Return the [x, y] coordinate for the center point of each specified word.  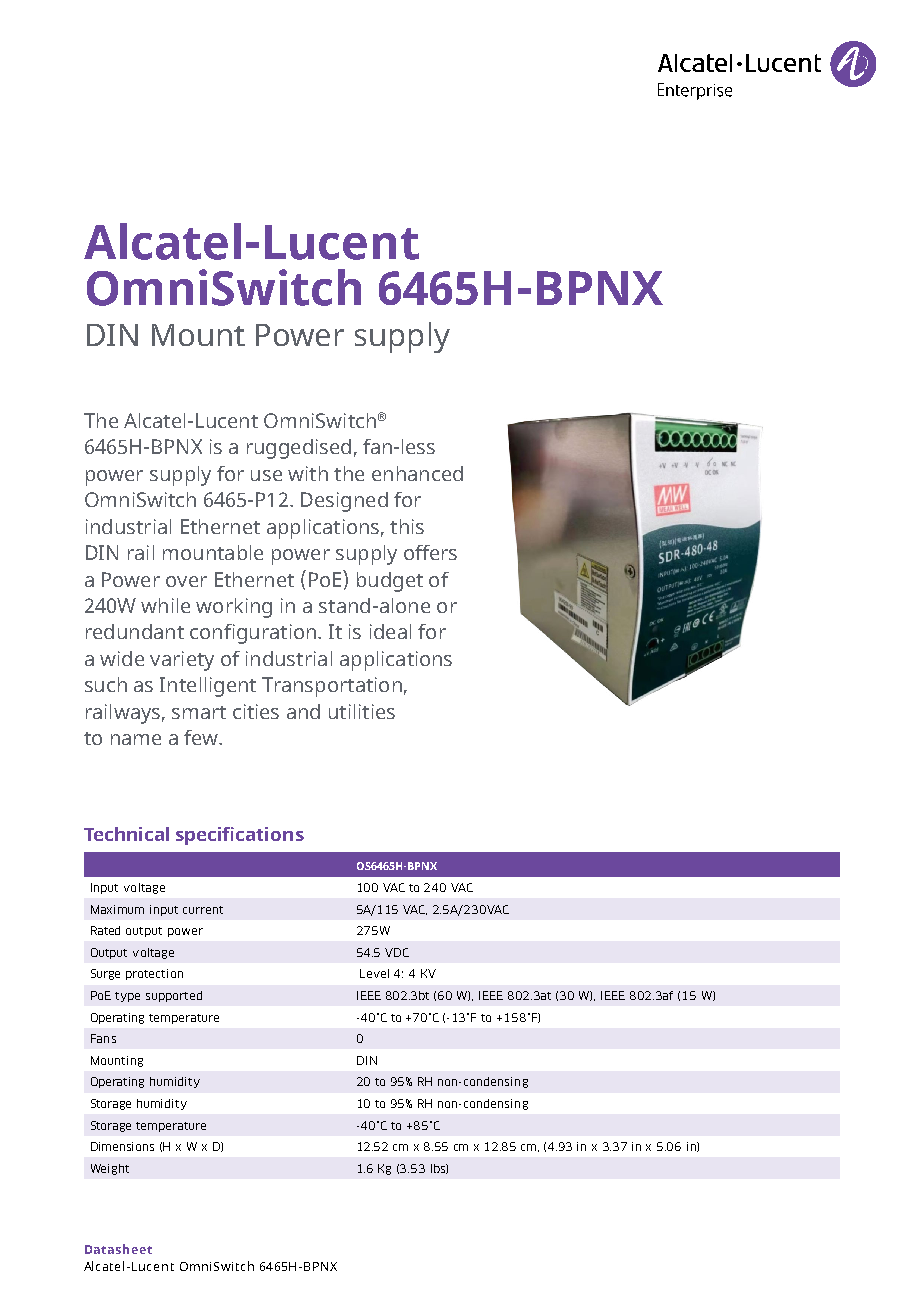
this [407, 526]
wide [122, 658]
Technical [126, 834]
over [186, 581]
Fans [103, 1038]
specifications [240, 836]
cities [256, 711]
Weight [110, 1169]
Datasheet [118, 1249]
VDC [397, 952]
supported [174, 996]
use [266, 475]
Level [374, 973]
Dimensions [122, 1146]
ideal [390, 631]
